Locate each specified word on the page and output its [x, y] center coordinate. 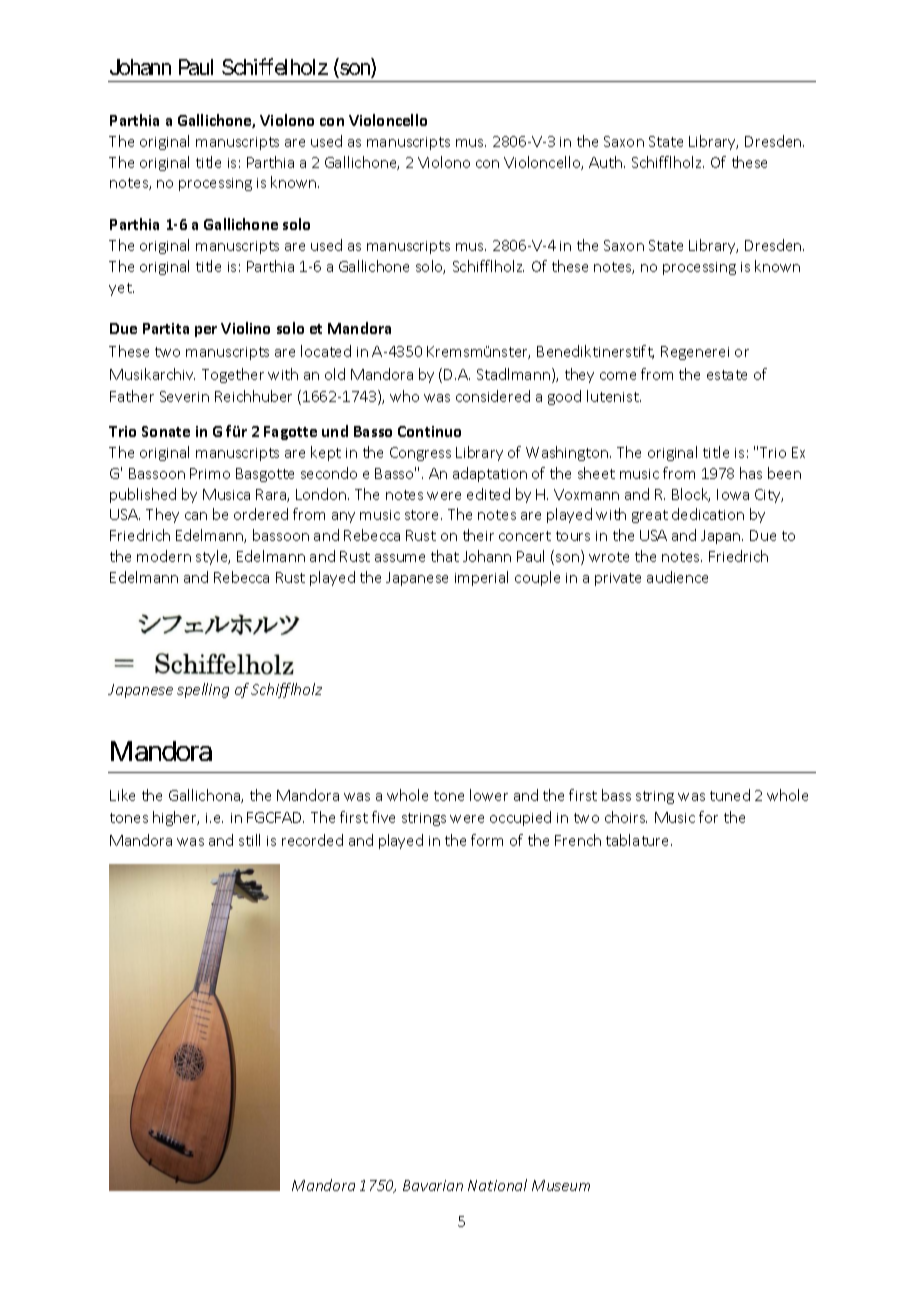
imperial [481, 578]
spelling [203, 690]
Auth [605, 162]
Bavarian [433, 1185]
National [497, 1185]
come [618, 376]
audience [677, 577]
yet [121, 289]
